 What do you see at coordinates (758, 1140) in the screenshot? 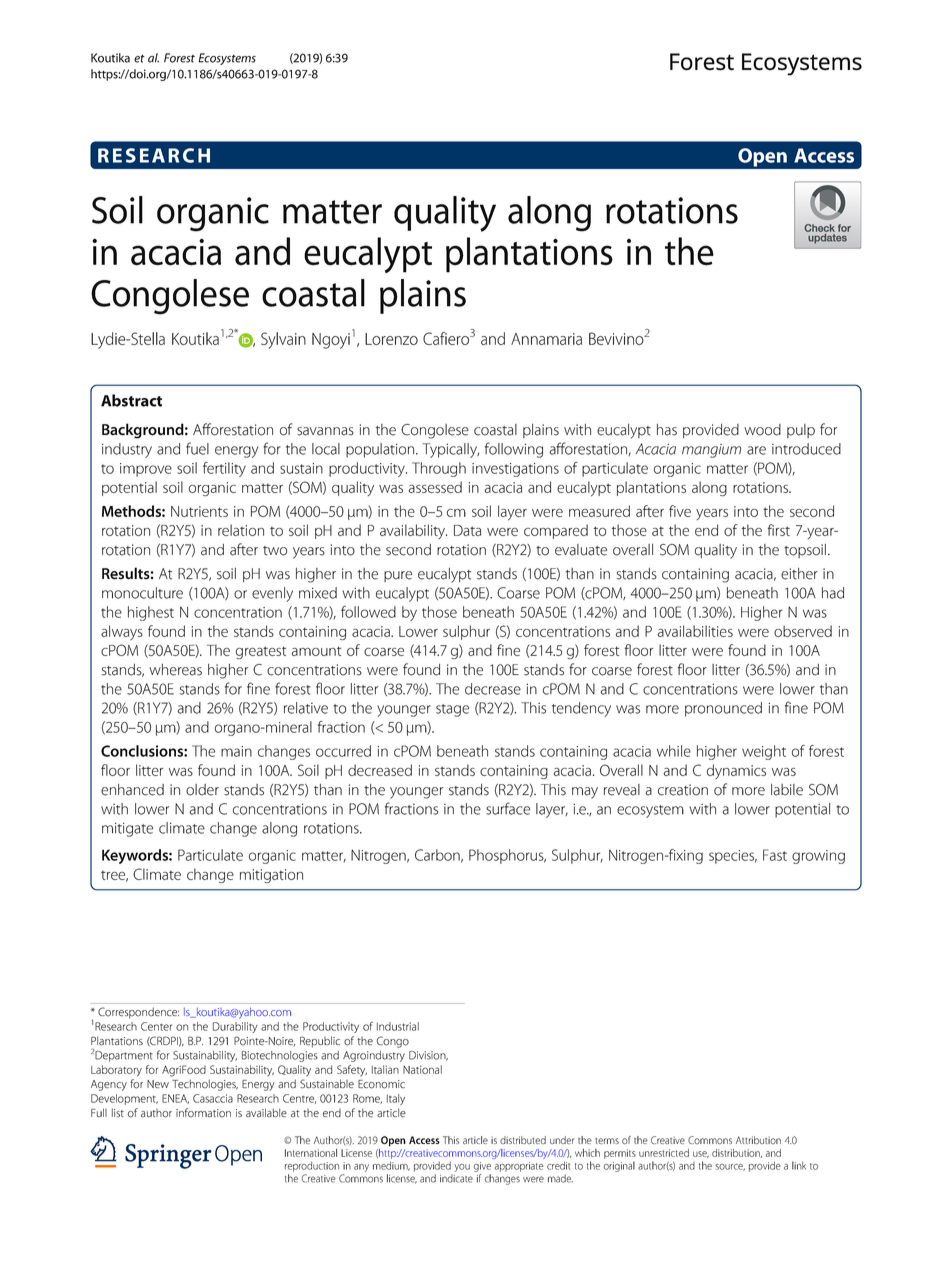
I see `Attribution` at bounding box center [758, 1140].
